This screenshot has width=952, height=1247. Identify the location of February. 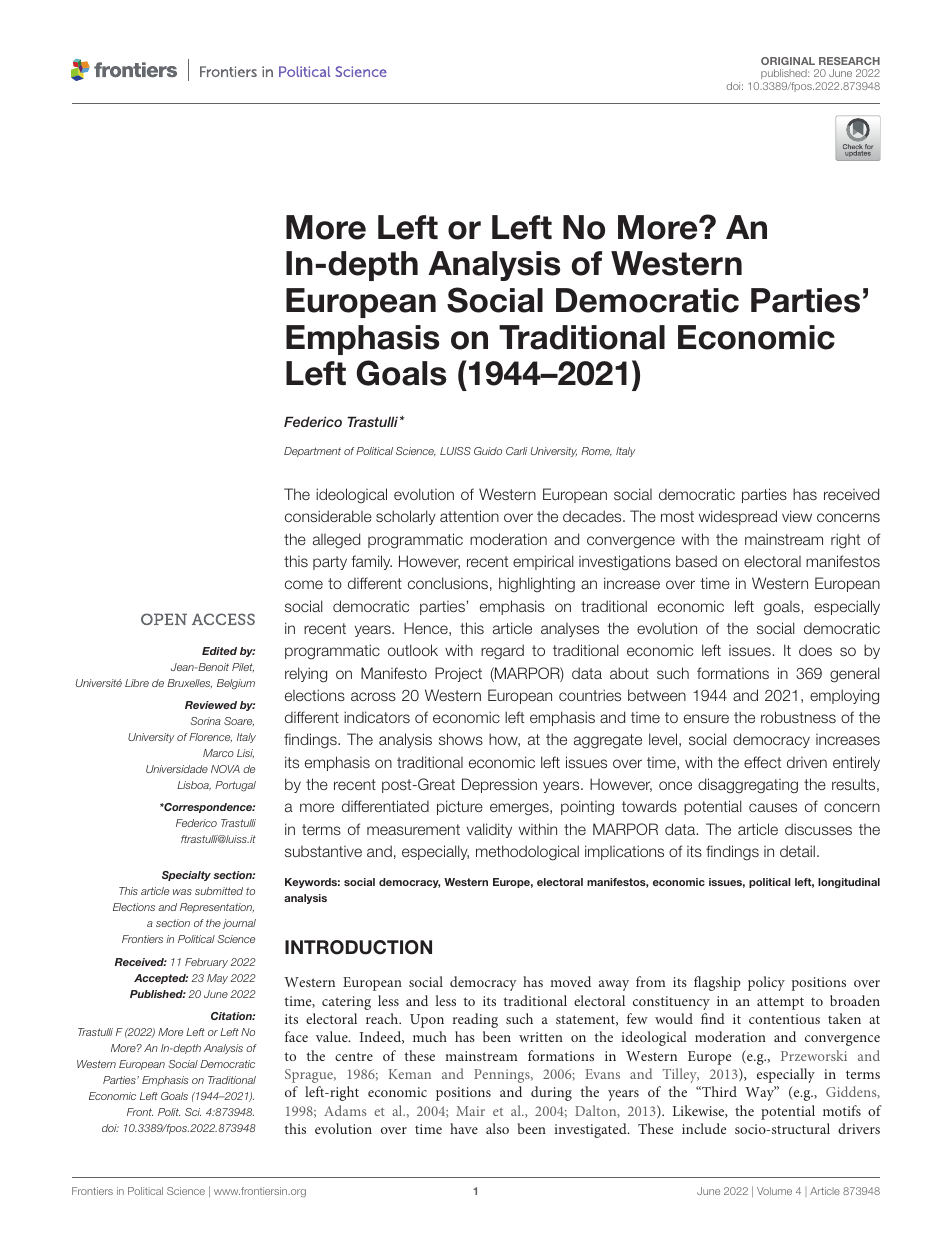
(206, 963).
